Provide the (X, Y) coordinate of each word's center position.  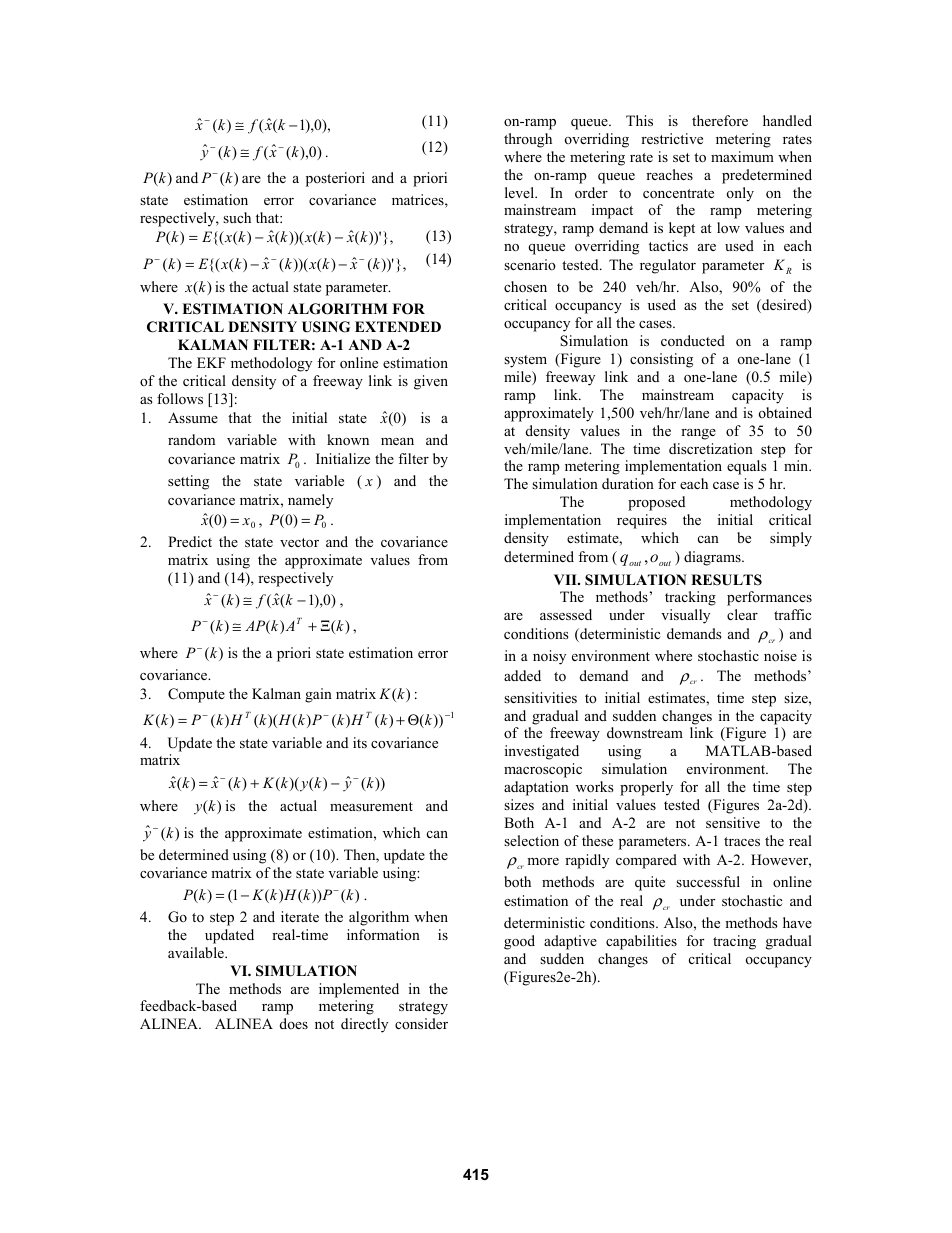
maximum (742, 156)
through (528, 140)
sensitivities (540, 697)
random (191, 439)
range (698, 434)
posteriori (335, 179)
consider (421, 1023)
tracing (734, 942)
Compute (196, 695)
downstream (645, 732)
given (431, 382)
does (294, 1023)
